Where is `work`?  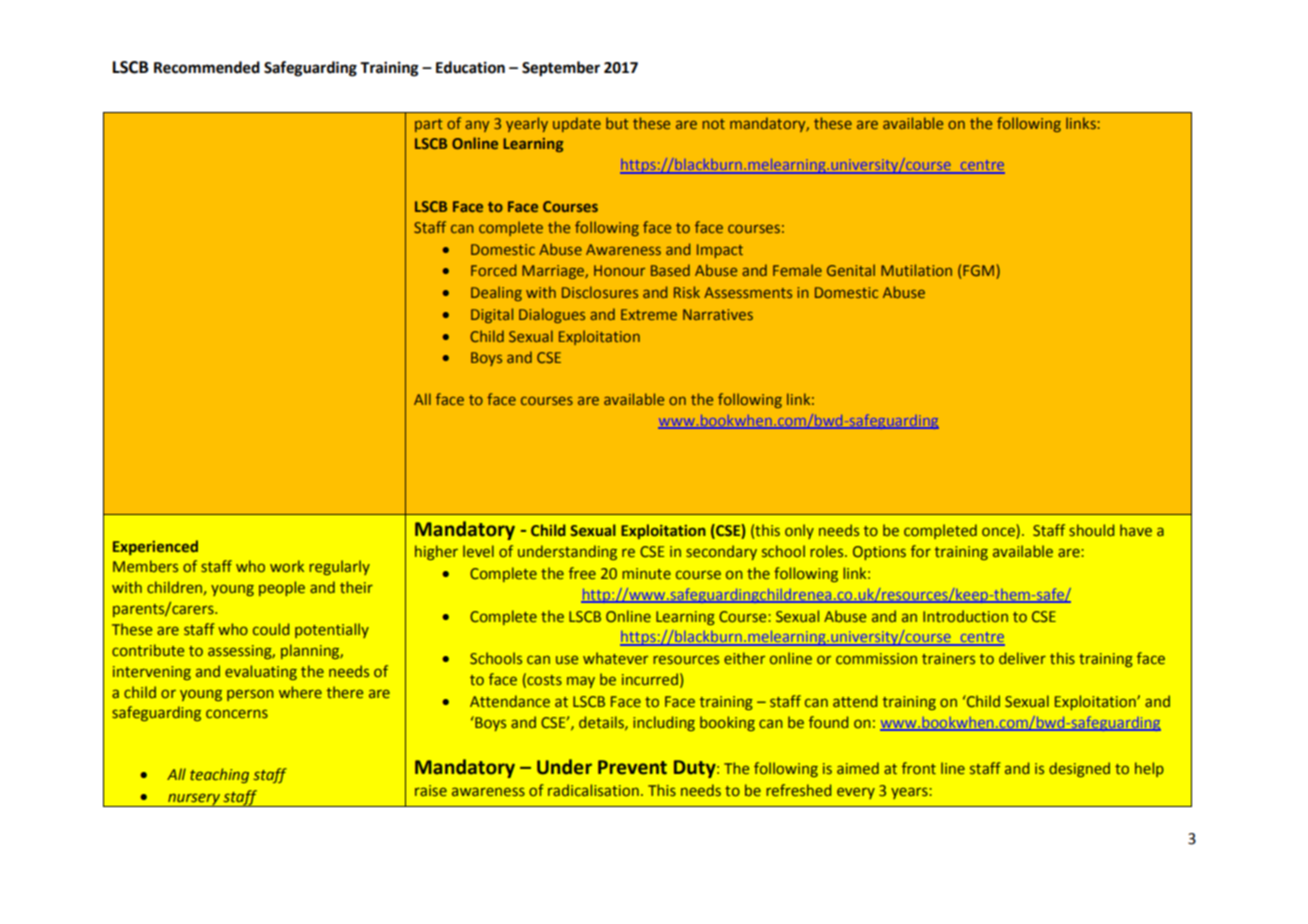 work is located at coordinates (287, 566).
